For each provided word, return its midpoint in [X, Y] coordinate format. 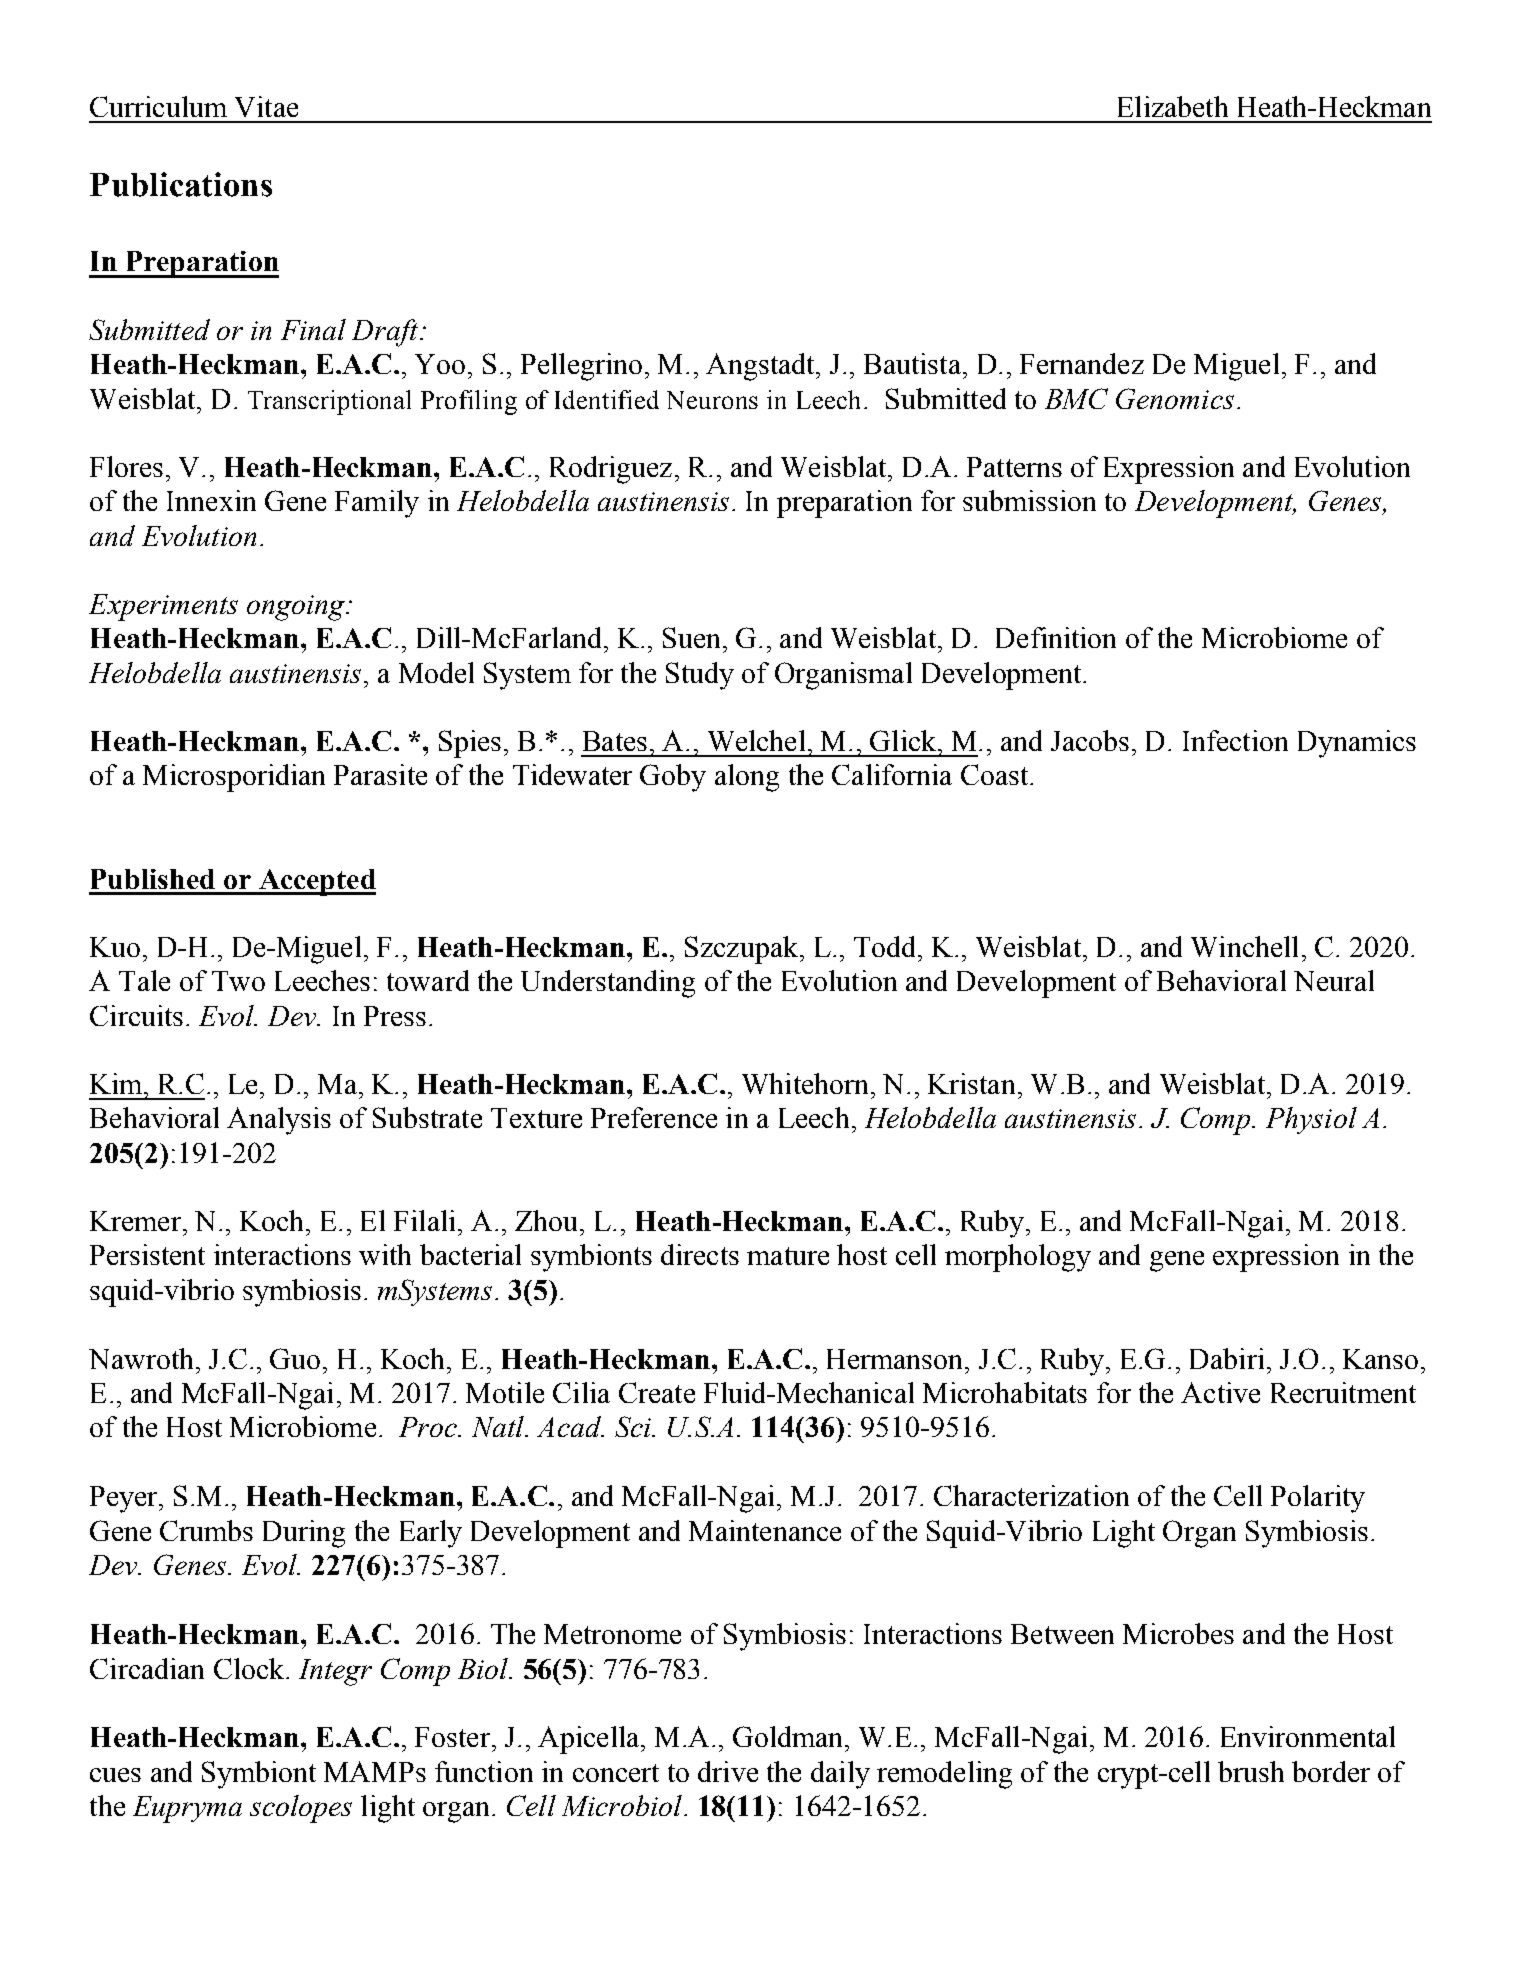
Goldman [789, 1736]
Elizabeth [1173, 106]
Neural [1334, 980]
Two [238, 981]
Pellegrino [581, 367]
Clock [250, 1668]
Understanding [608, 984]
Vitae [266, 106]
